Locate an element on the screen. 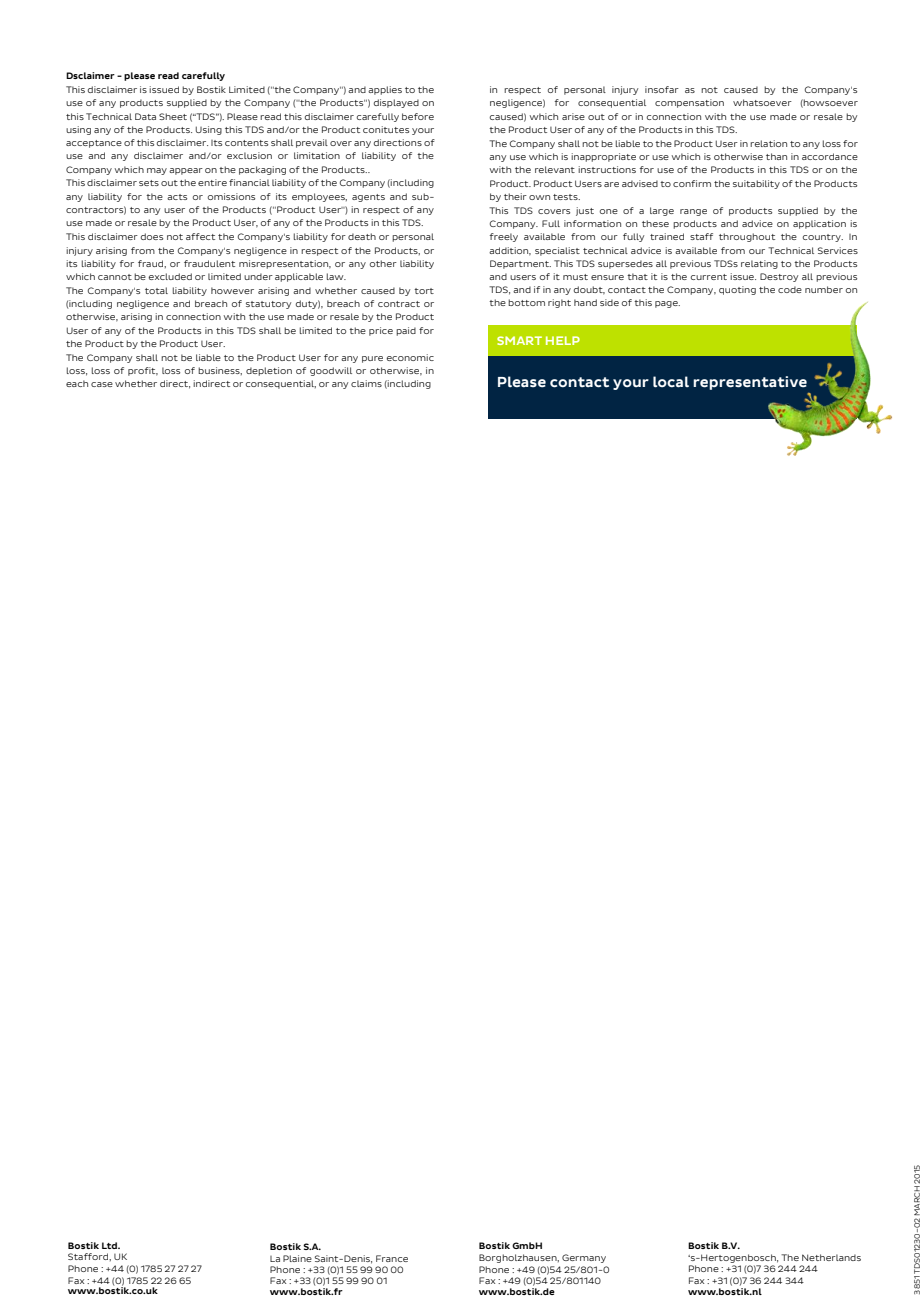 Image resolution: width=924 pixels, height=1307 pixels. before is located at coordinates (418, 116).
